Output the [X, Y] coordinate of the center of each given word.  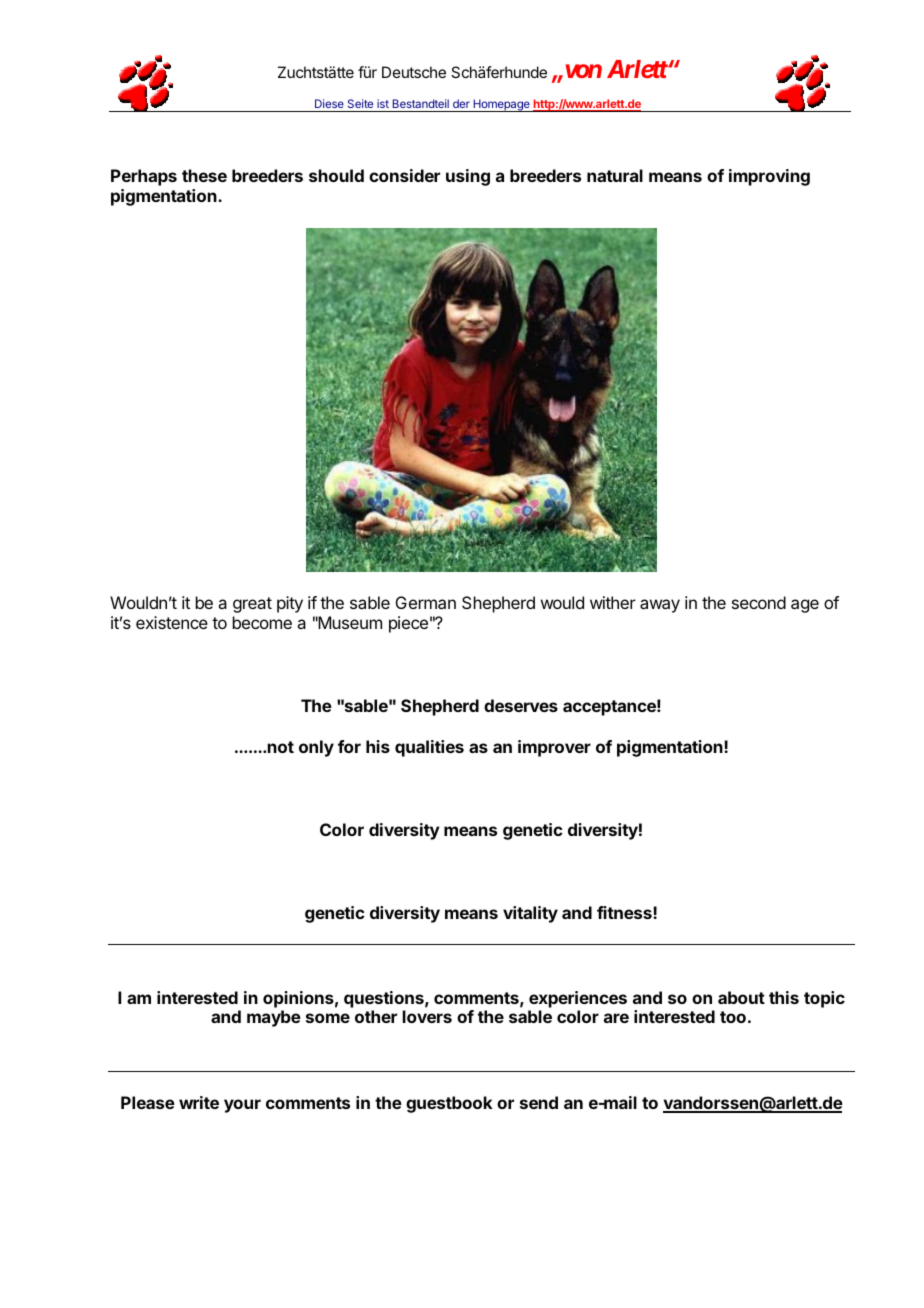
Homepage [501, 105]
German [426, 602]
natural [615, 175]
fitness [625, 912]
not [281, 747]
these [204, 175]
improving [769, 177]
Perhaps [144, 177]
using [468, 177]
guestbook [449, 1104]
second [759, 602]
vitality [530, 914]
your [242, 1106]
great [252, 605]
